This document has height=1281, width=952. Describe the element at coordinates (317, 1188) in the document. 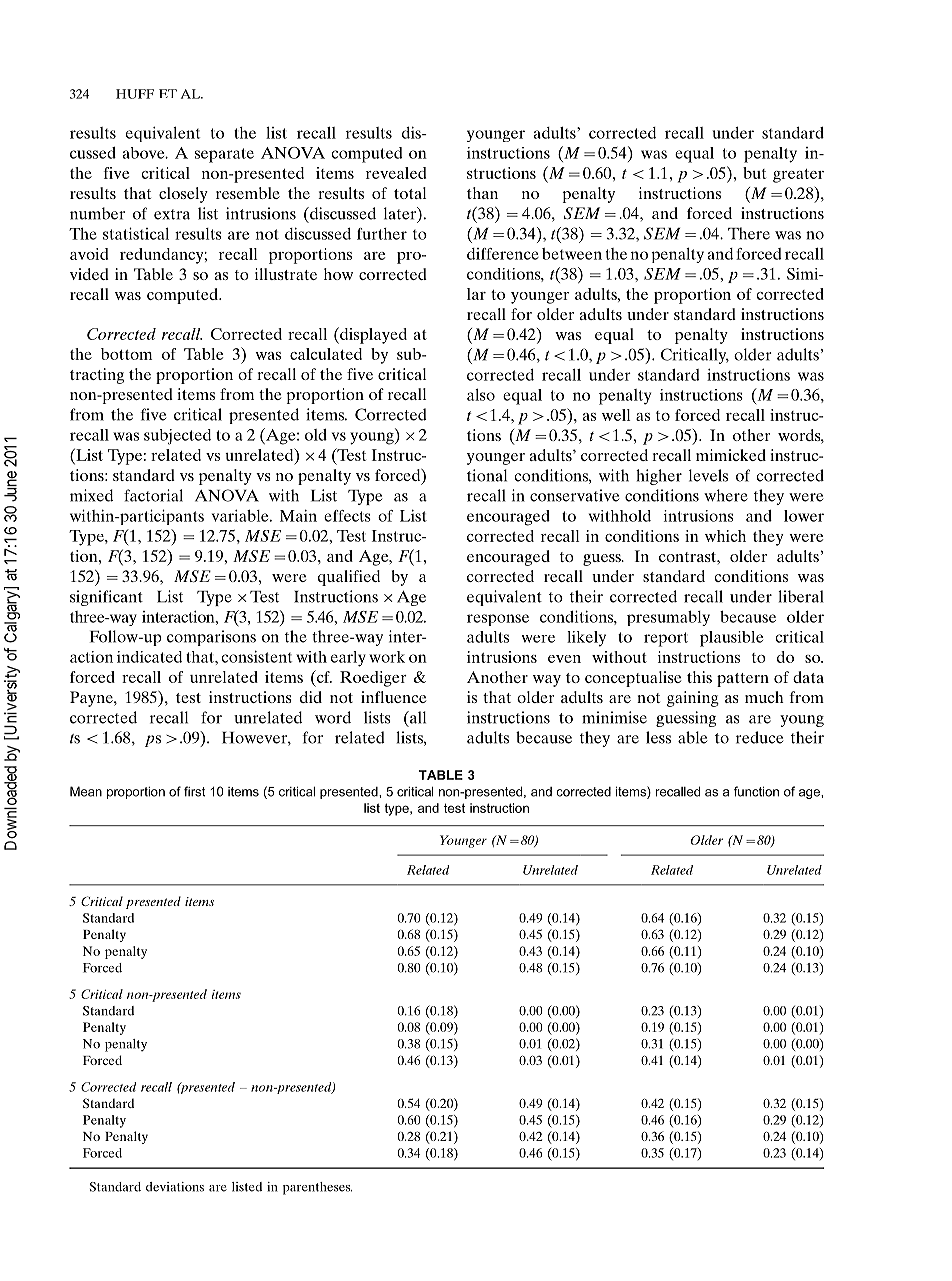

I see `parentheses` at that location.
